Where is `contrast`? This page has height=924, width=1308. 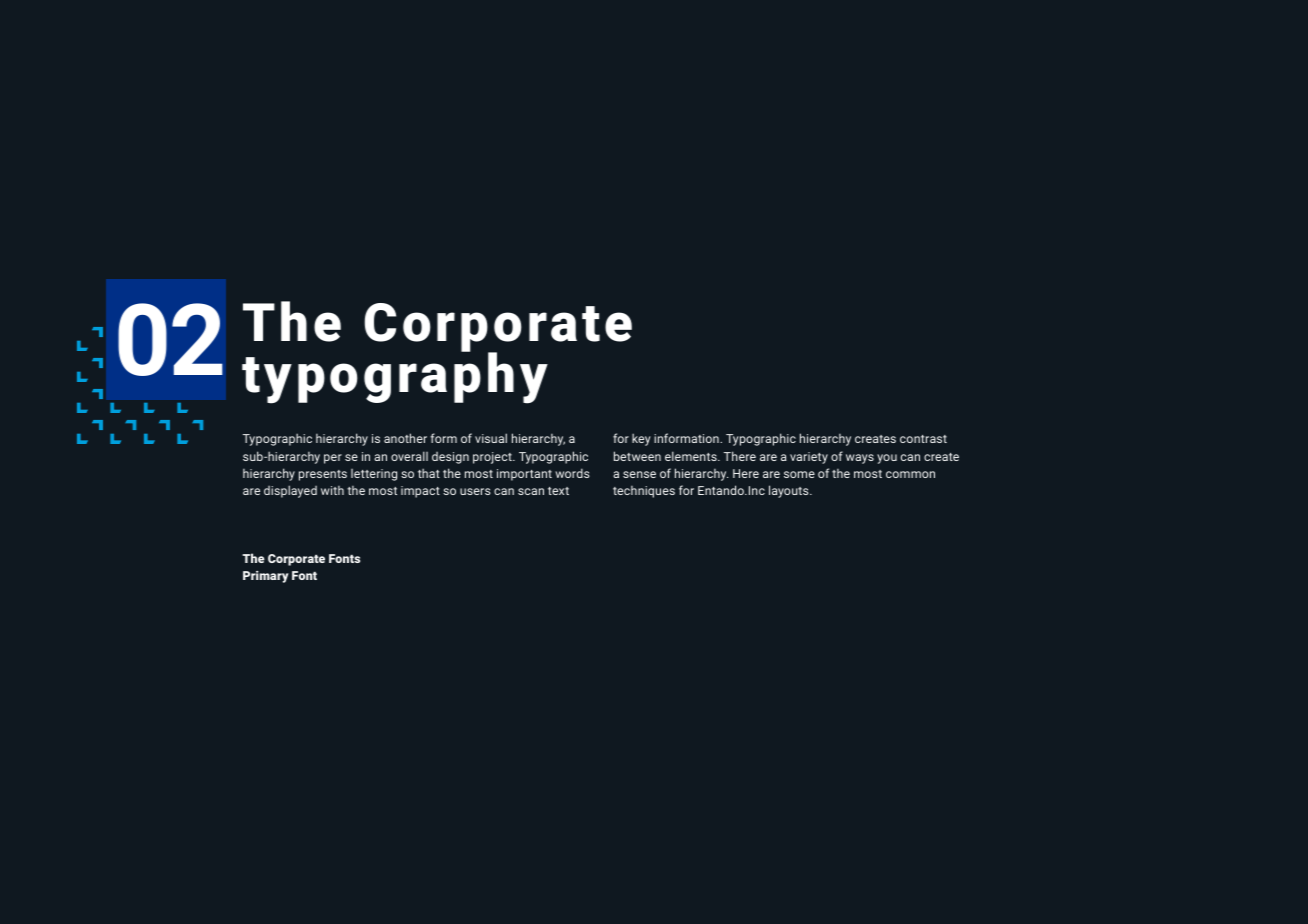
contrast is located at coordinates (923, 439).
